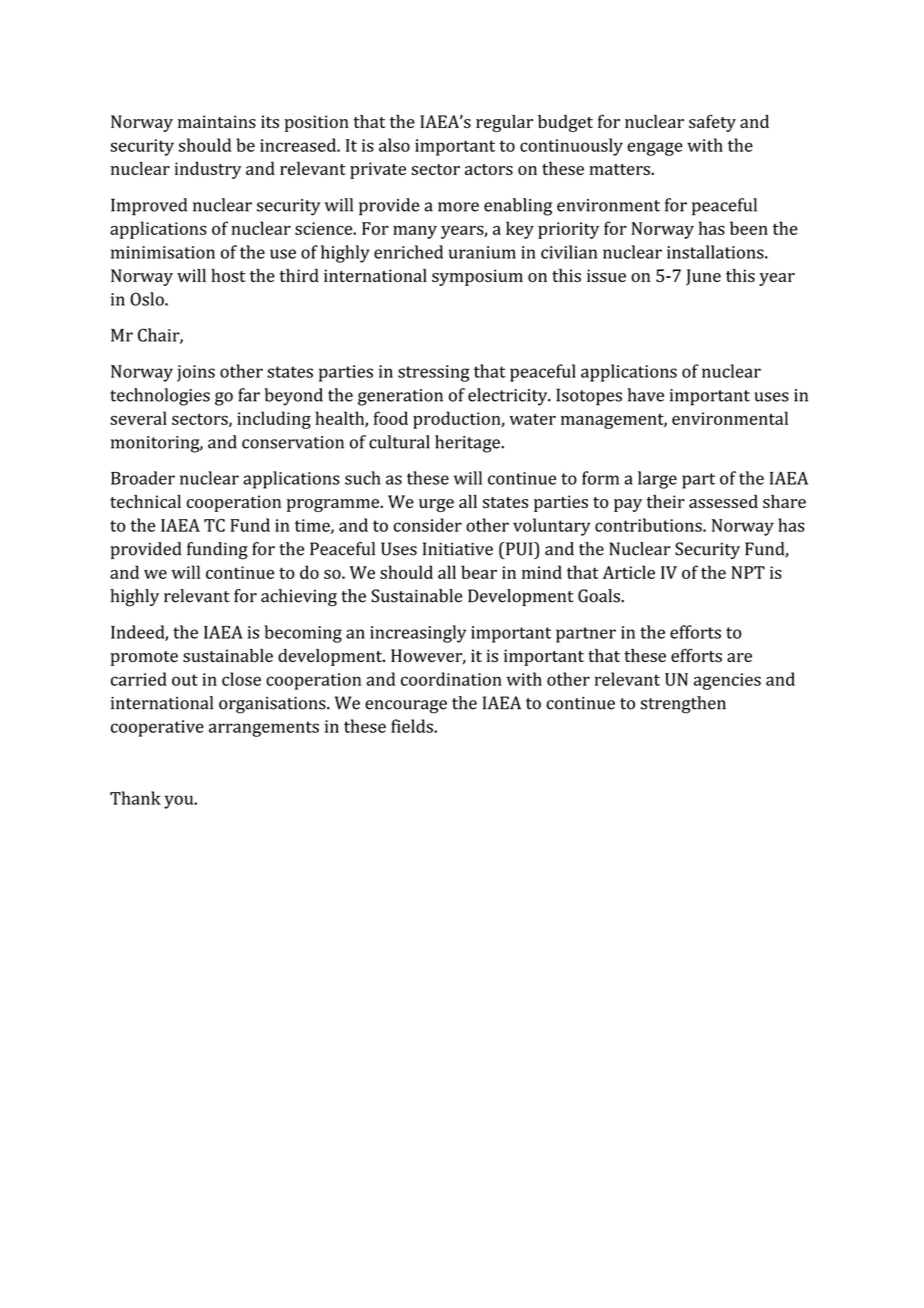  Describe the element at coordinates (468, 444) in the page. I see `heritage` at that location.
